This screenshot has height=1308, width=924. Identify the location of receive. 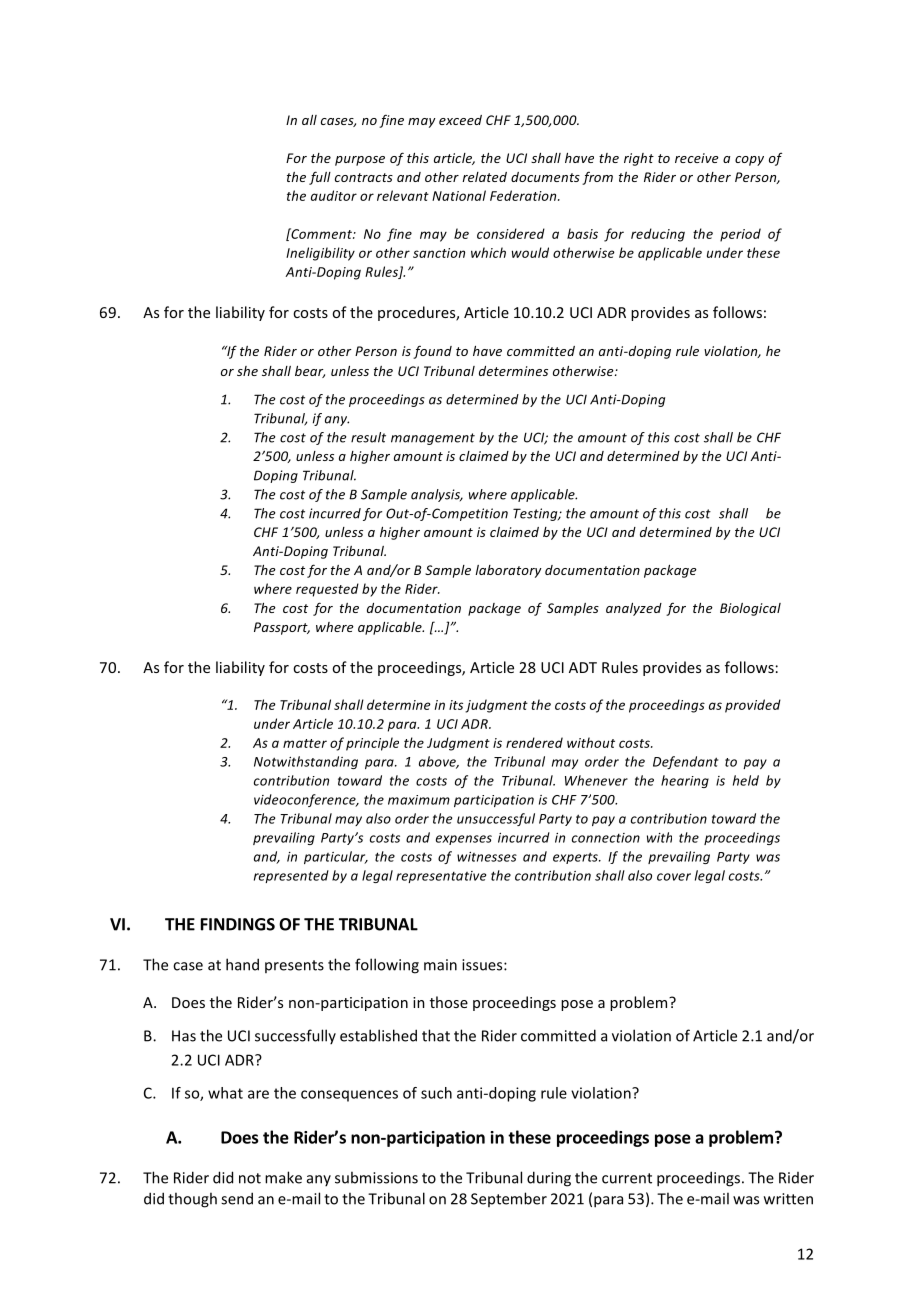
(697, 158).
